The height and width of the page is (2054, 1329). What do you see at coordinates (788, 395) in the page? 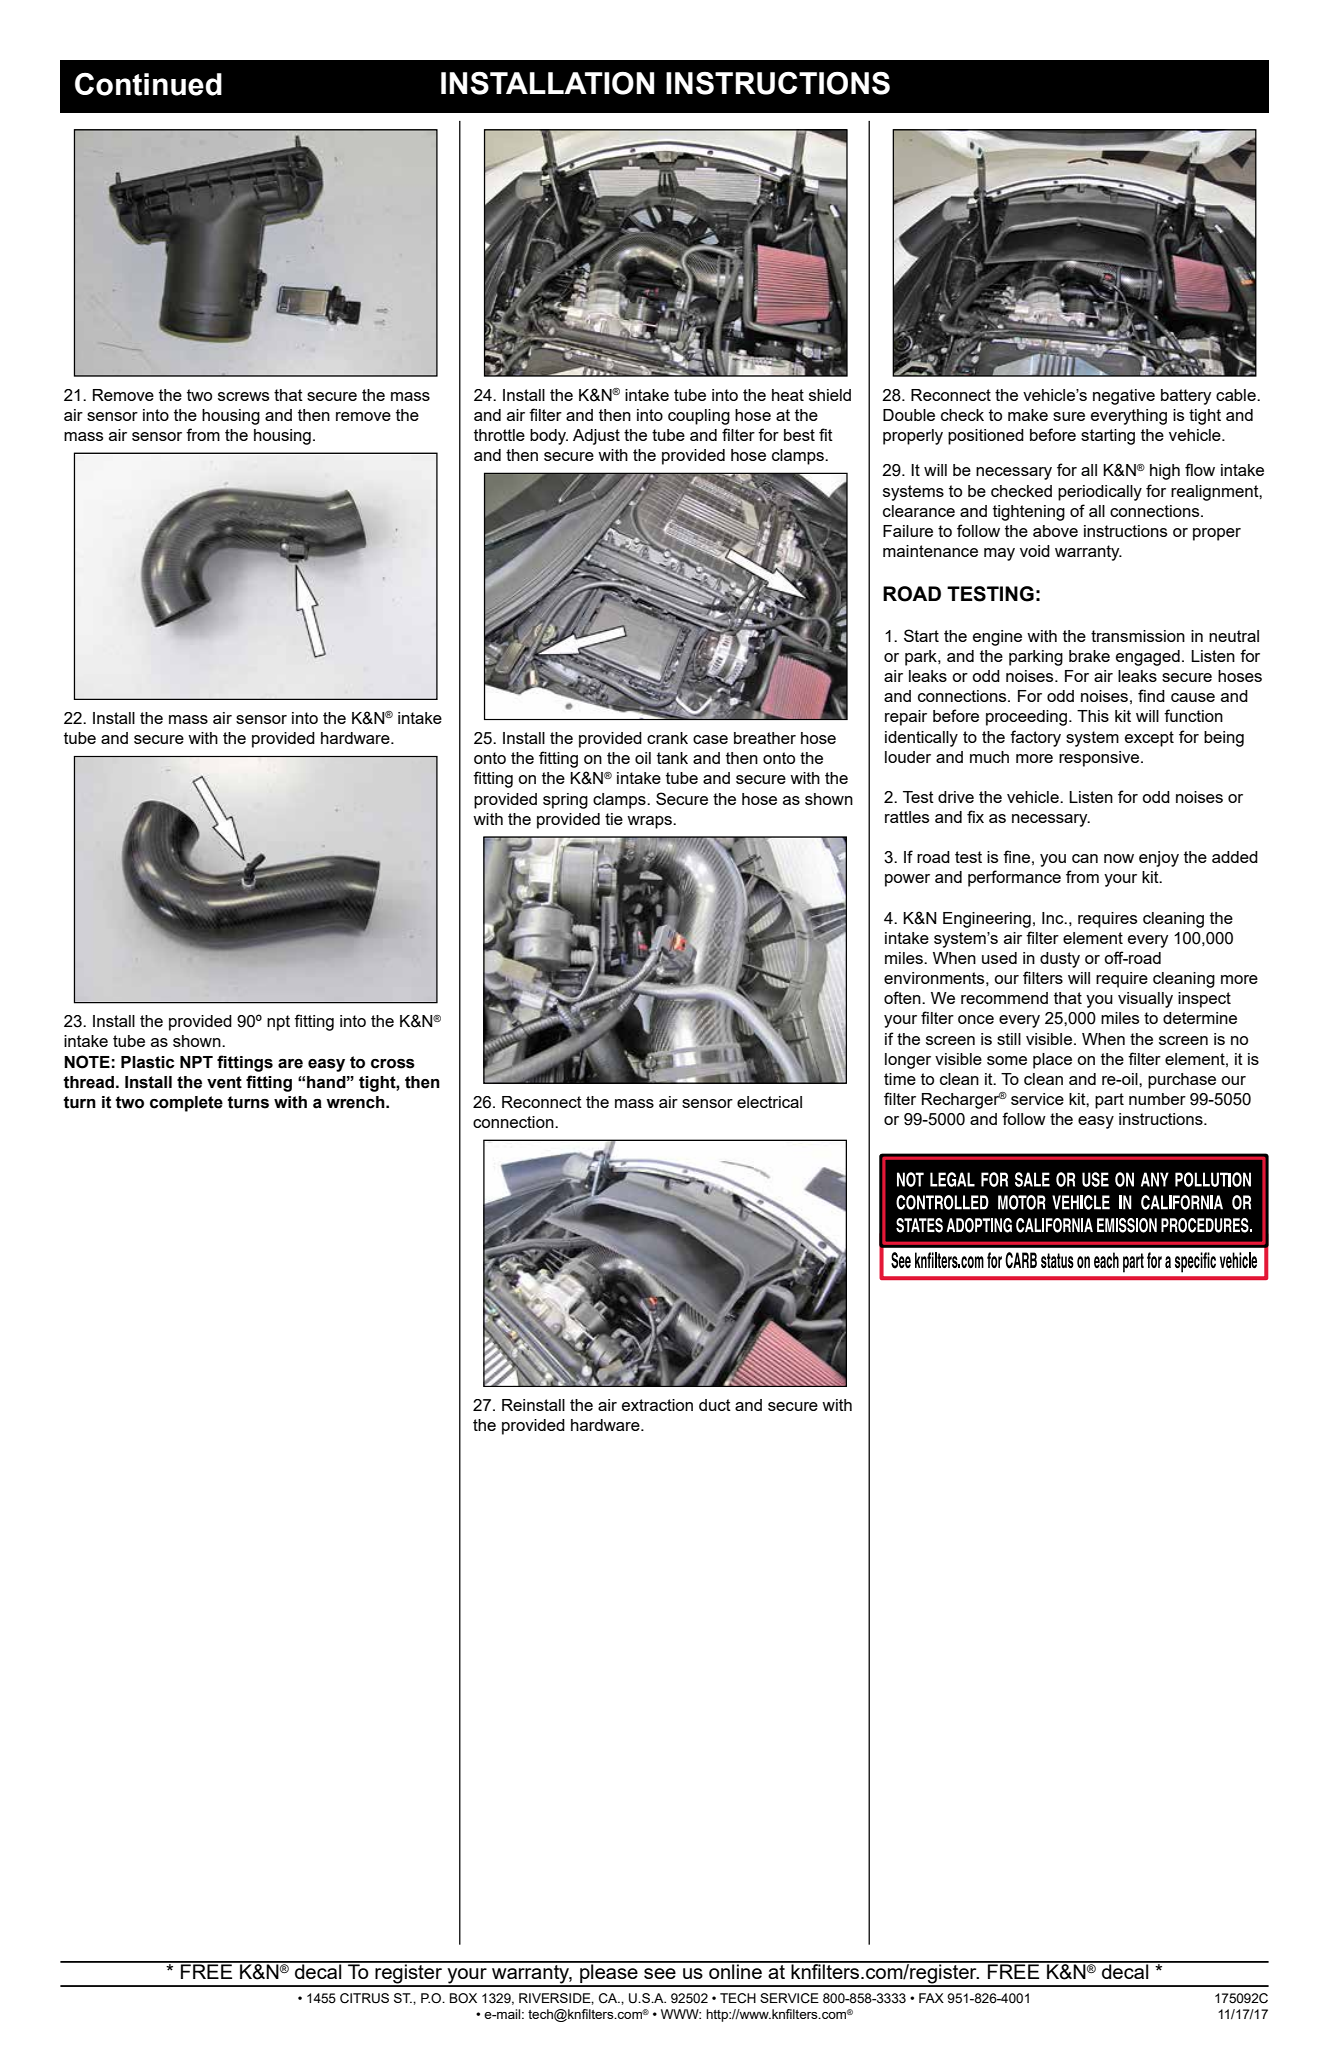
I see `heat` at bounding box center [788, 395].
